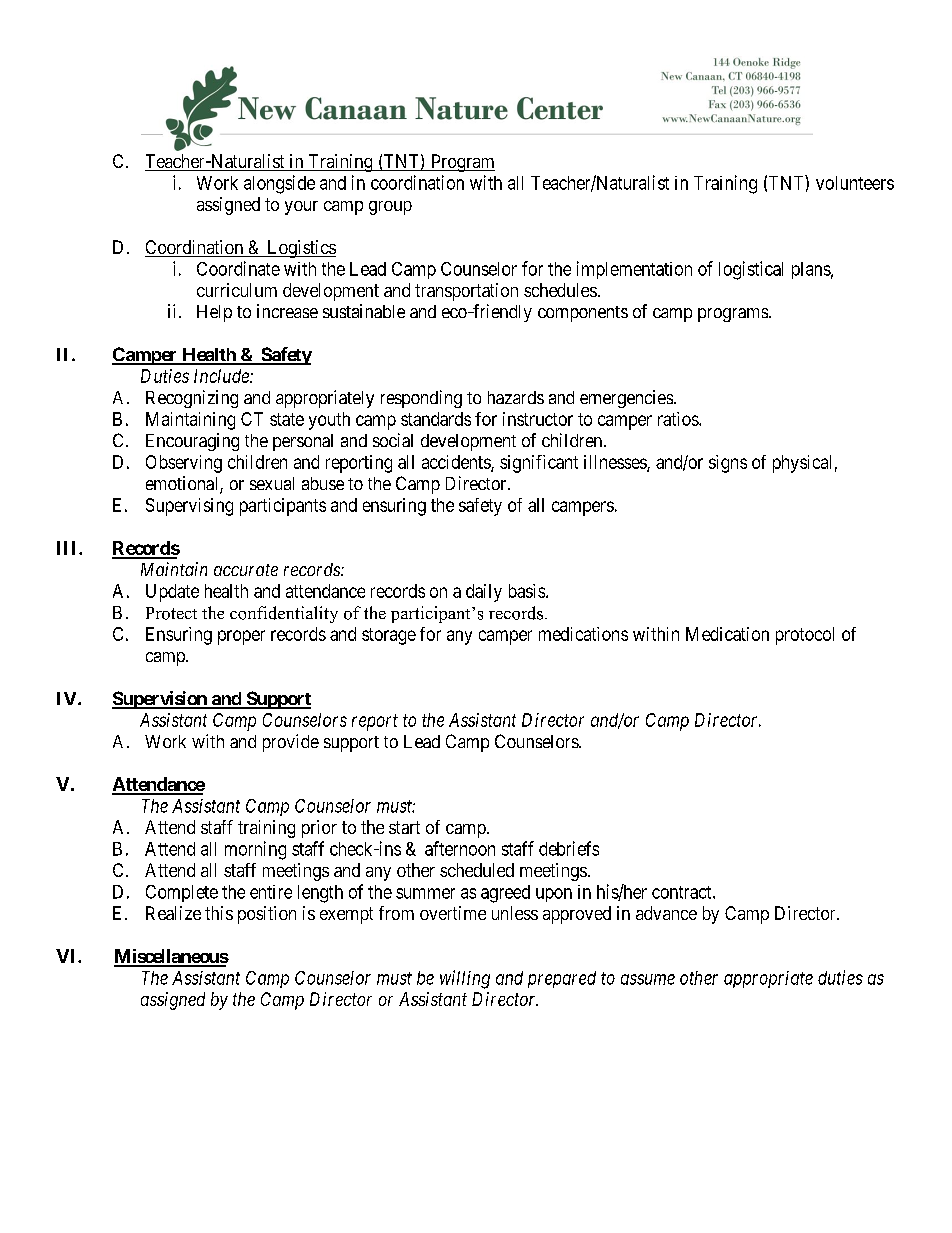 The image size is (952, 1233). I want to click on volunteers, so click(855, 183).
